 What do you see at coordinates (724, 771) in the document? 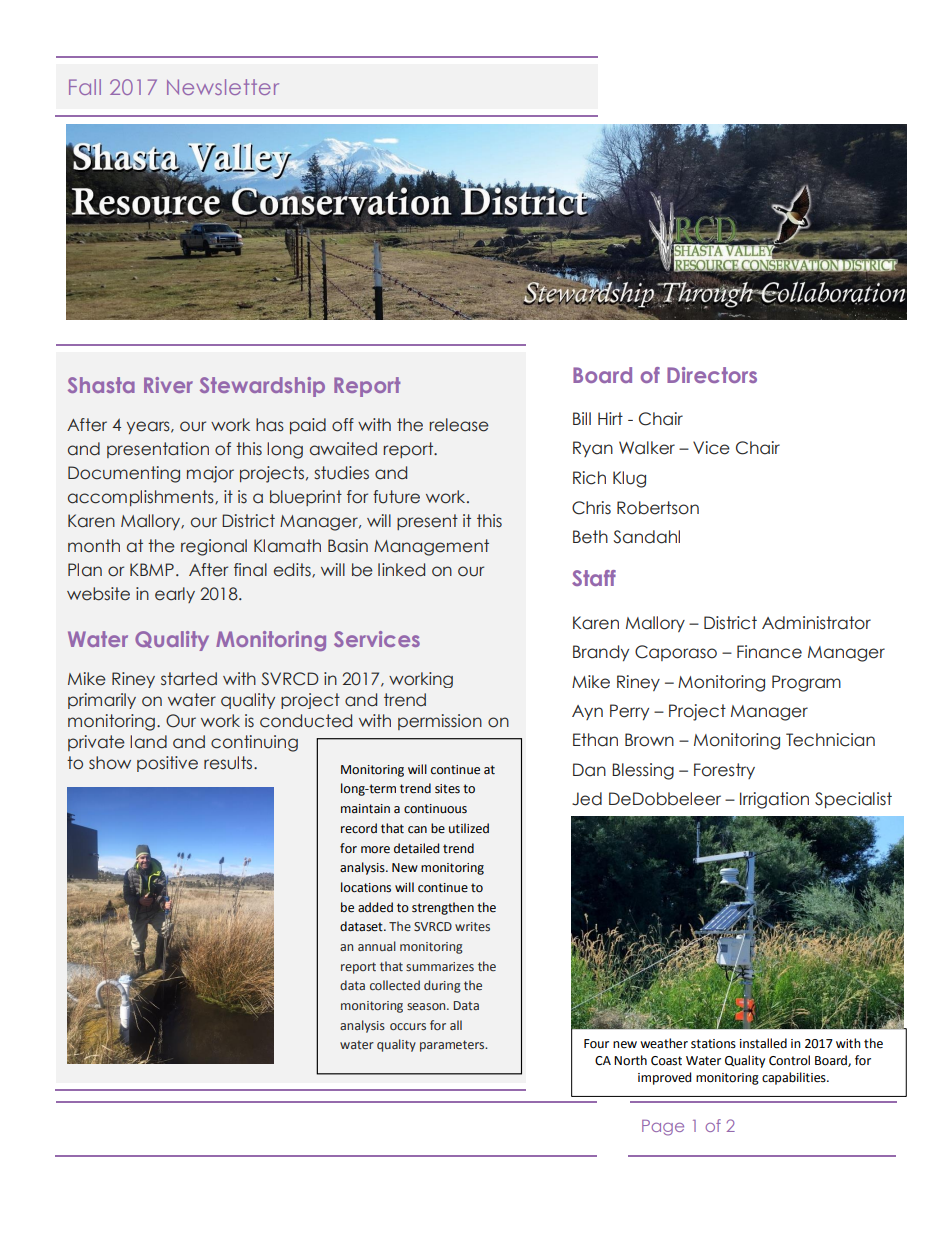
I see `Forestry` at bounding box center [724, 771].
